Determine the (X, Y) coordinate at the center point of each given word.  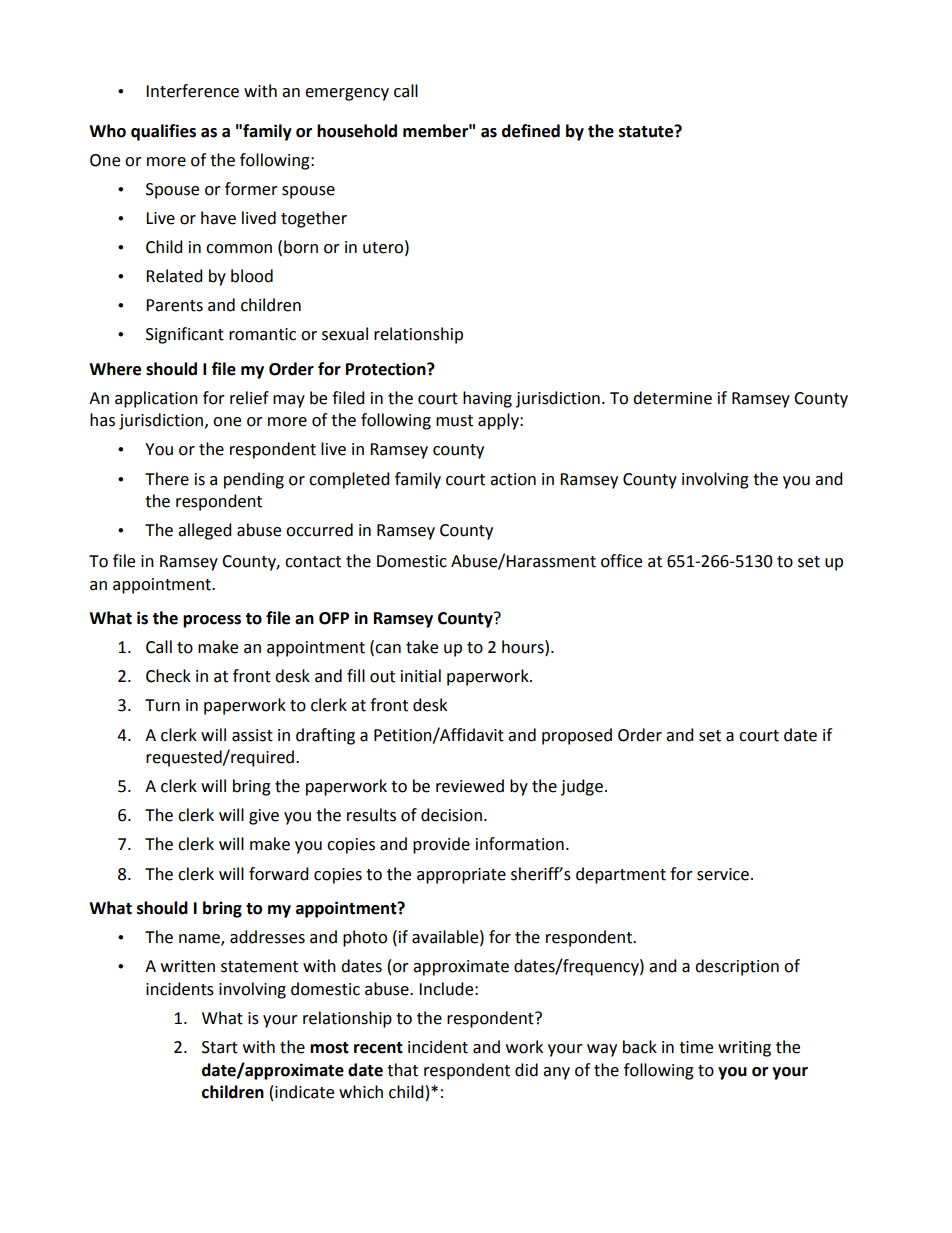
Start (220, 1047)
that (402, 1070)
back (640, 1047)
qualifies (163, 132)
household (357, 131)
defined (531, 131)
